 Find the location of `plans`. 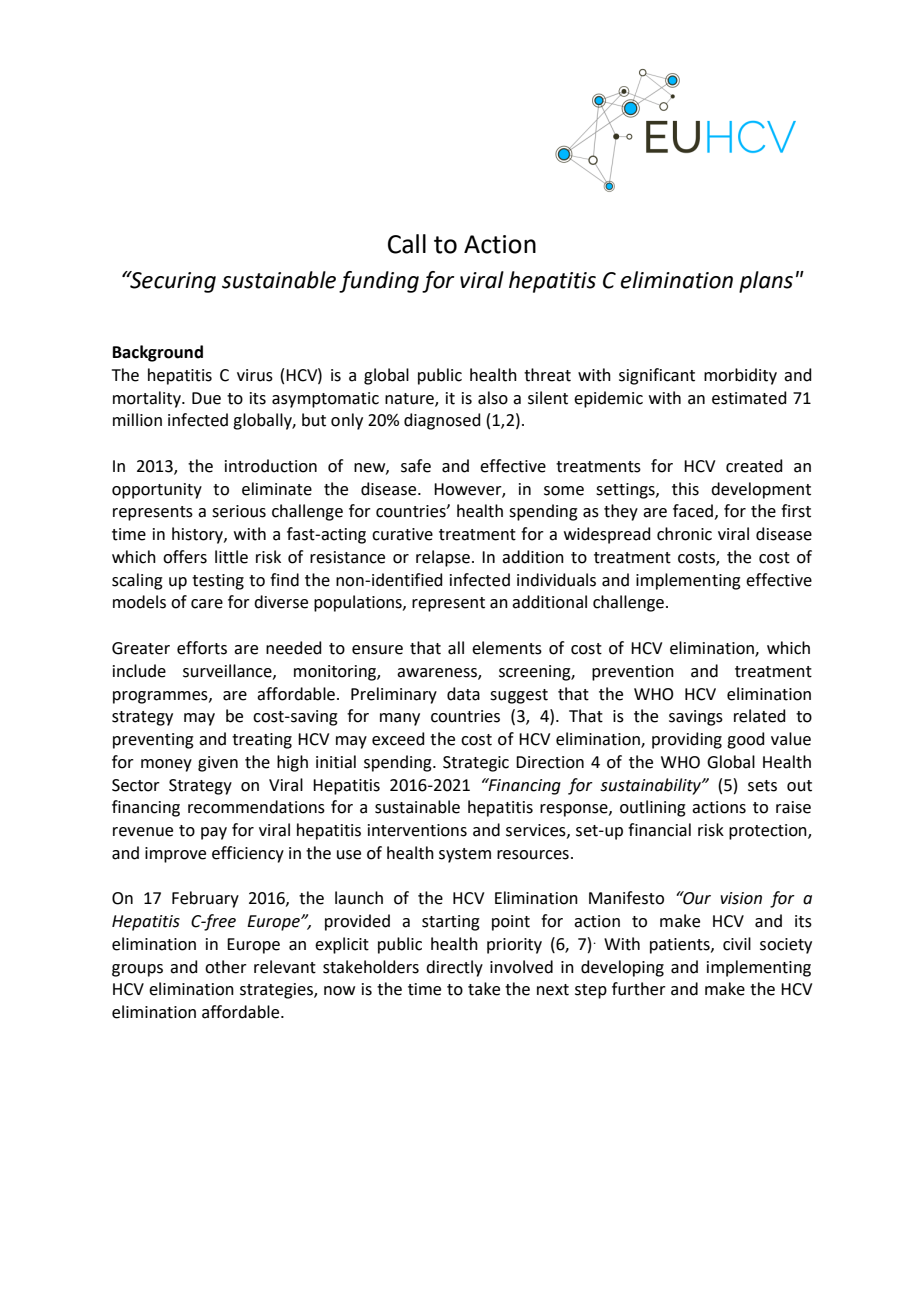

plans is located at coordinates (766, 282).
